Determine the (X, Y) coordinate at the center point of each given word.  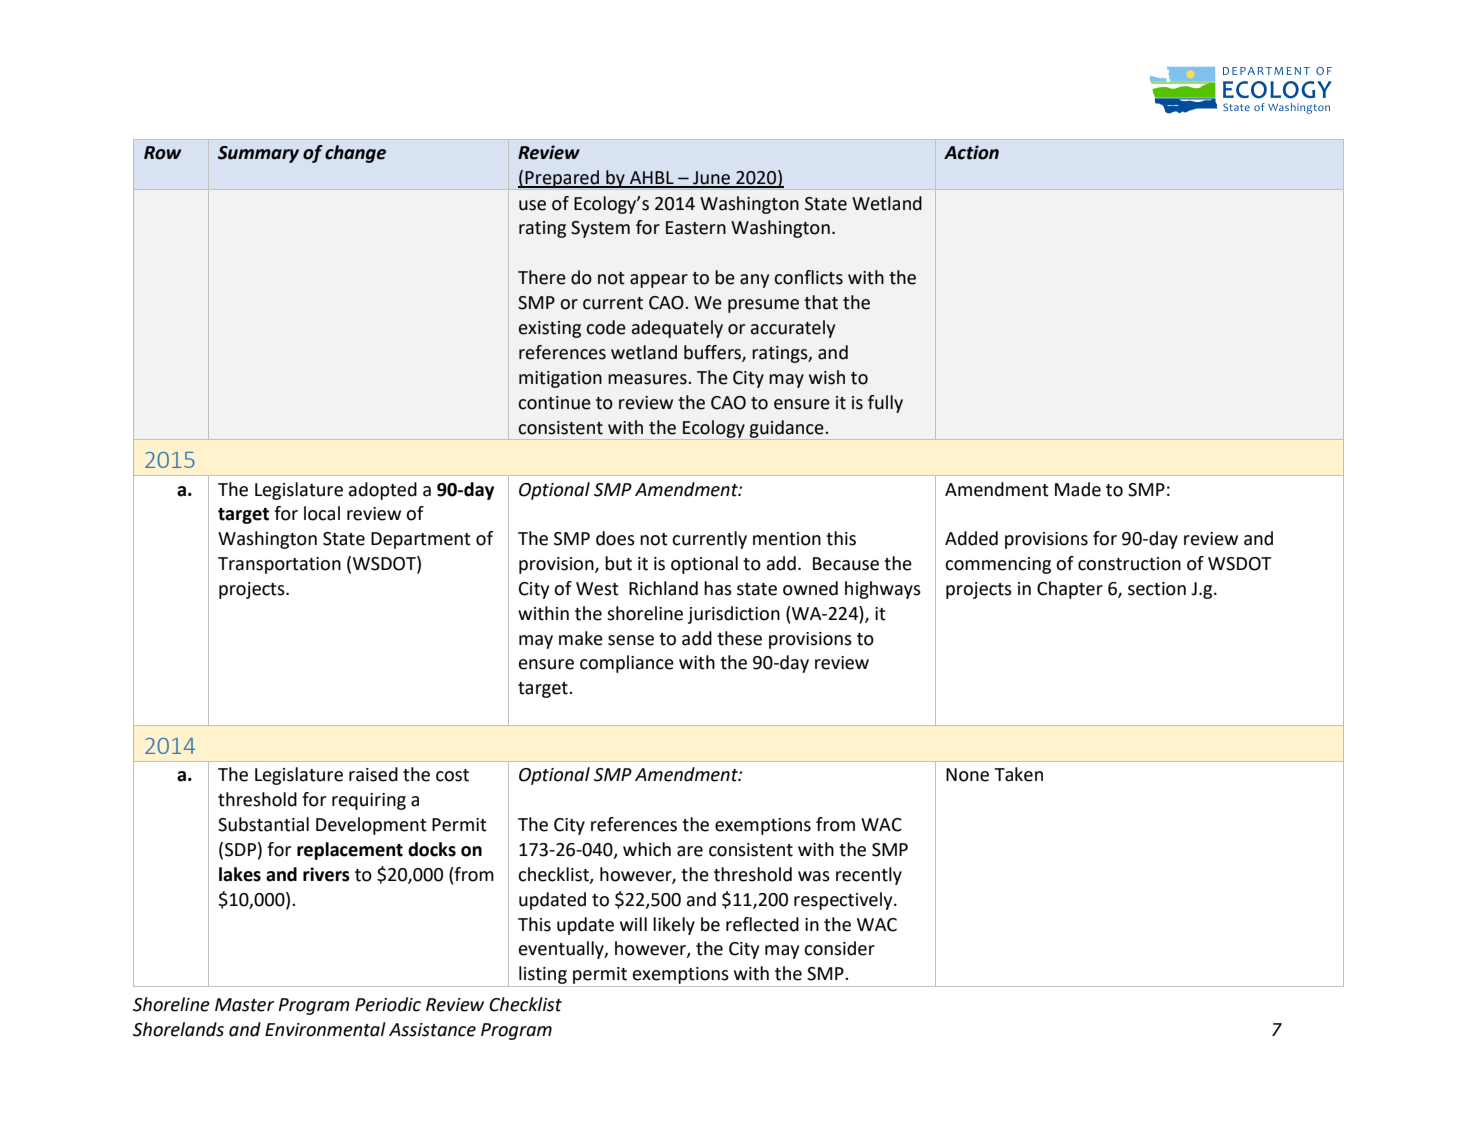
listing (543, 975)
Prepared (562, 179)
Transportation (279, 565)
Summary (258, 154)
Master (245, 1005)
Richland (663, 588)
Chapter (1070, 590)
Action (971, 152)
